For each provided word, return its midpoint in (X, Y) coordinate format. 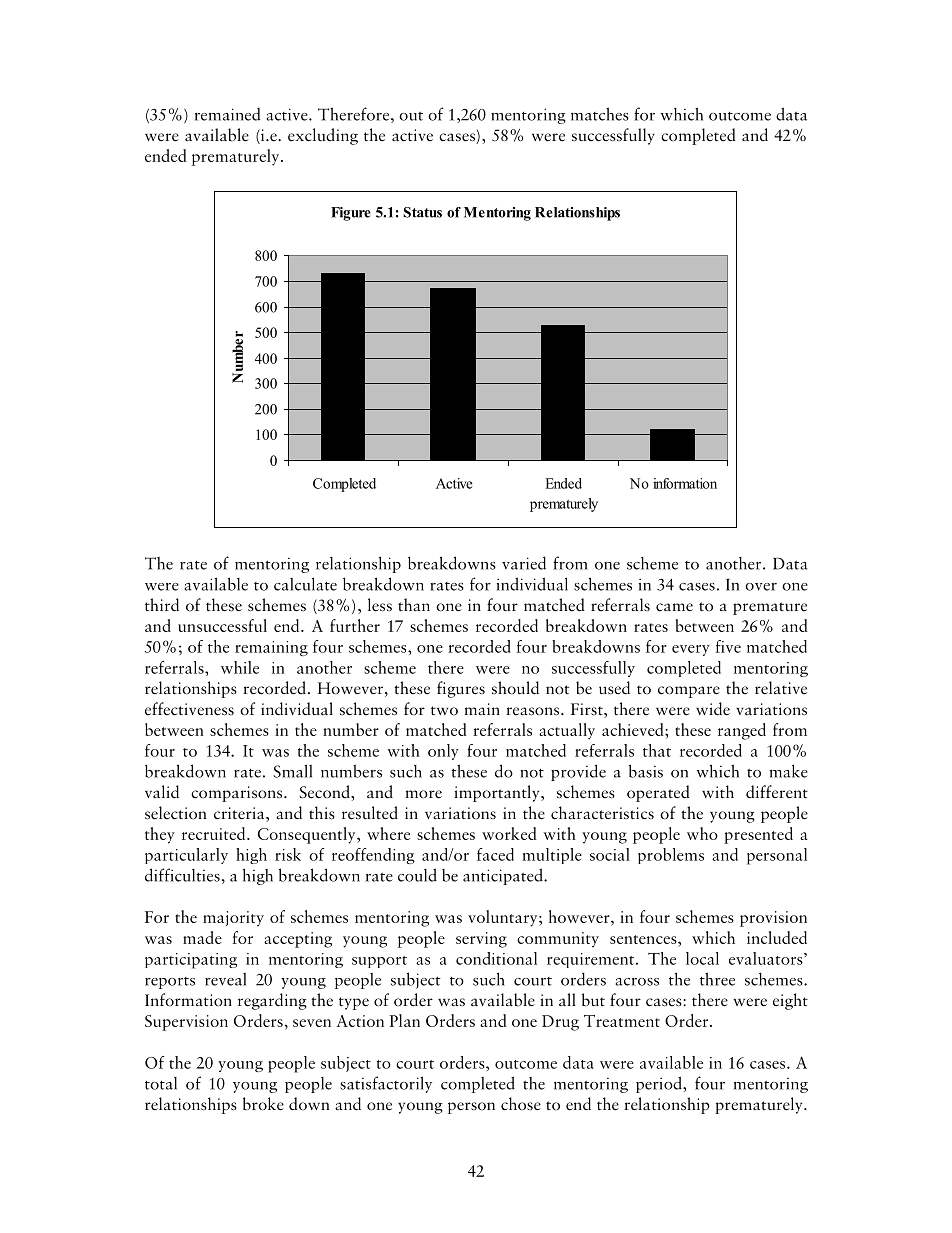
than (414, 604)
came (674, 607)
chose (521, 1104)
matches (600, 114)
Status (422, 212)
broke (263, 1104)
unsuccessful (222, 625)
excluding (323, 136)
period (660, 1084)
